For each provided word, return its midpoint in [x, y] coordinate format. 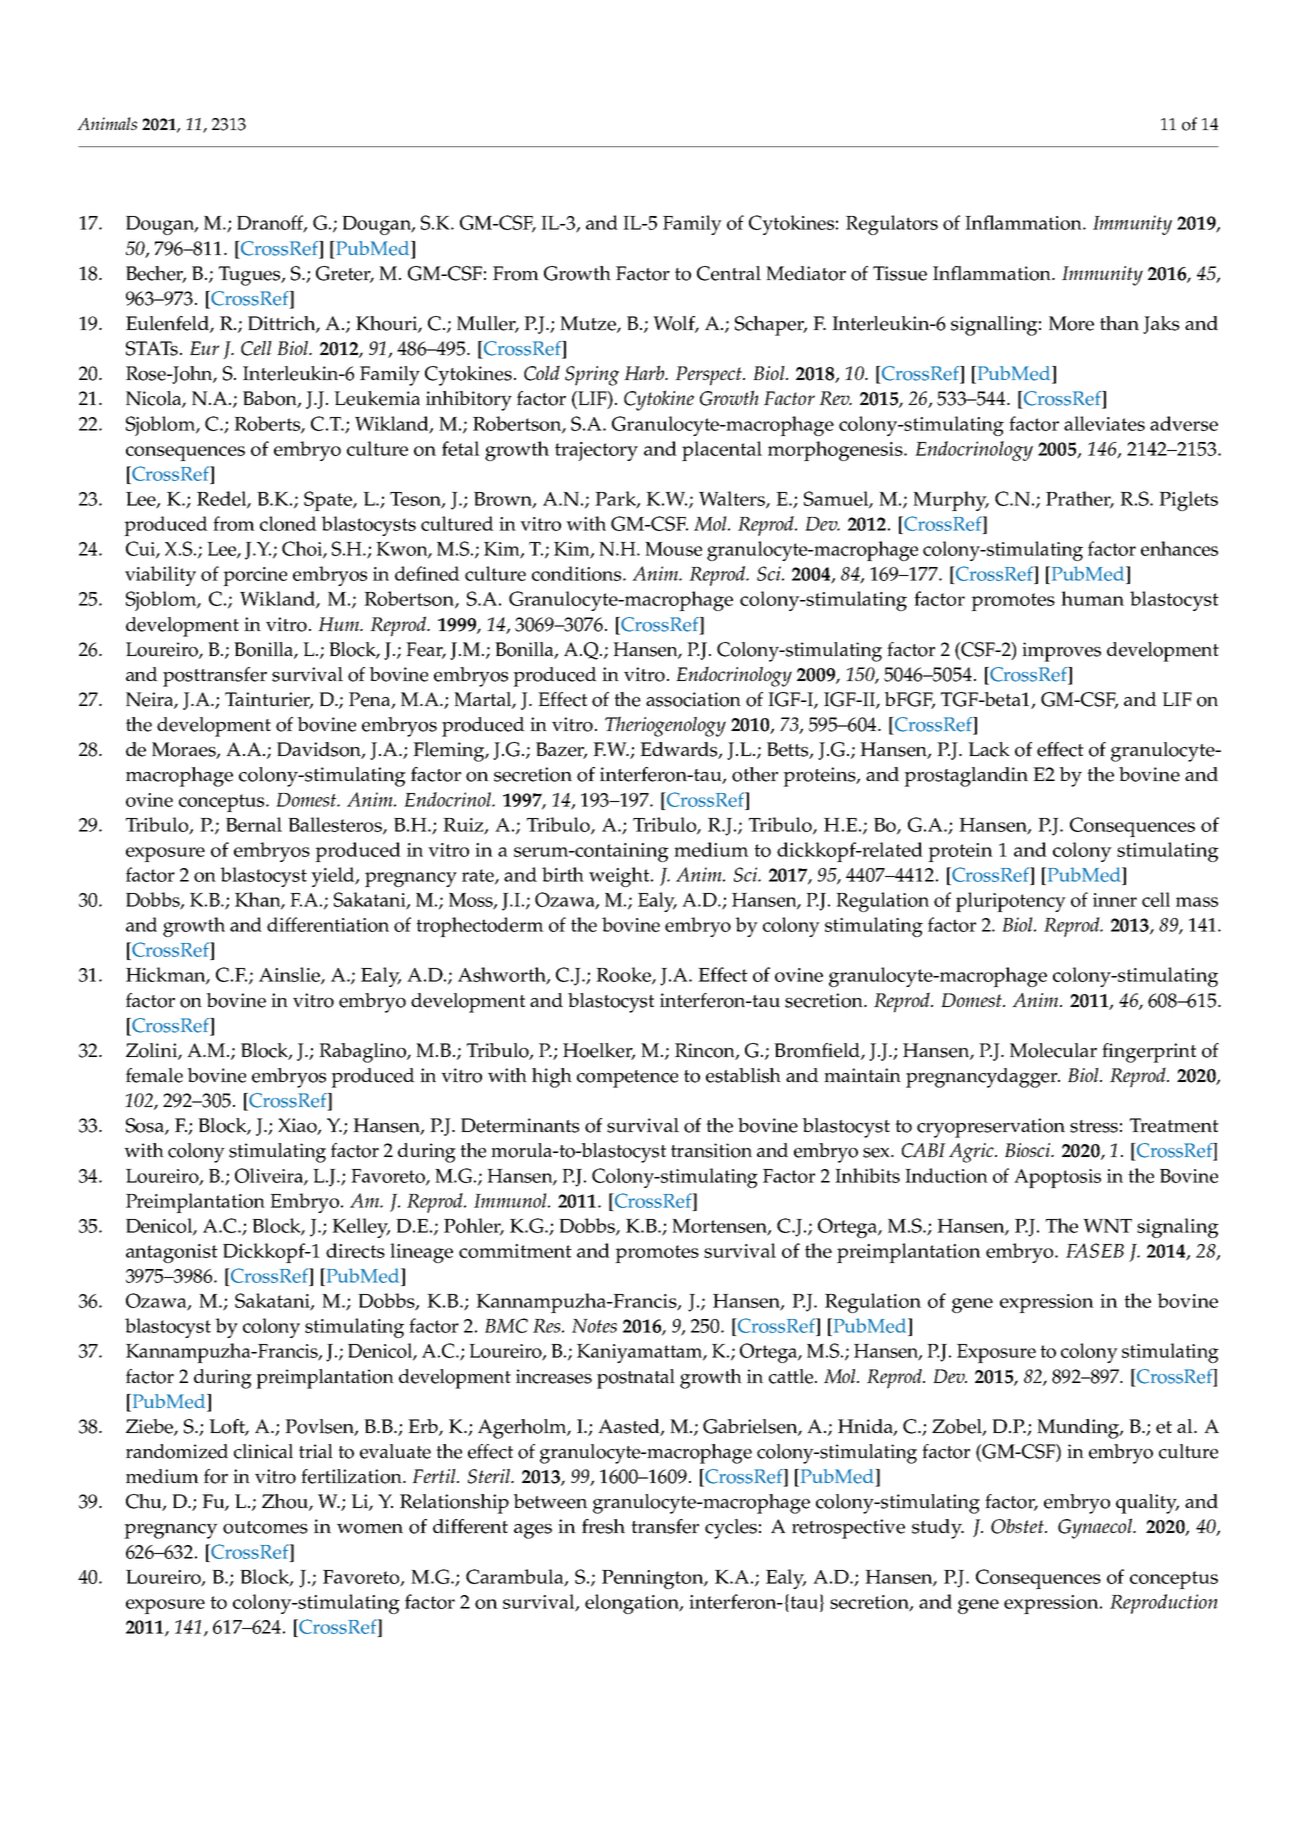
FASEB [1095, 1250]
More [1071, 323]
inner [1115, 900]
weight [620, 877]
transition [711, 1150]
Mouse [673, 549]
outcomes [265, 1527]
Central [729, 273]
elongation [633, 1604]
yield [334, 877]
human [1092, 598]
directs [355, 1250]
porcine [255, 576]
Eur [204, 348]
